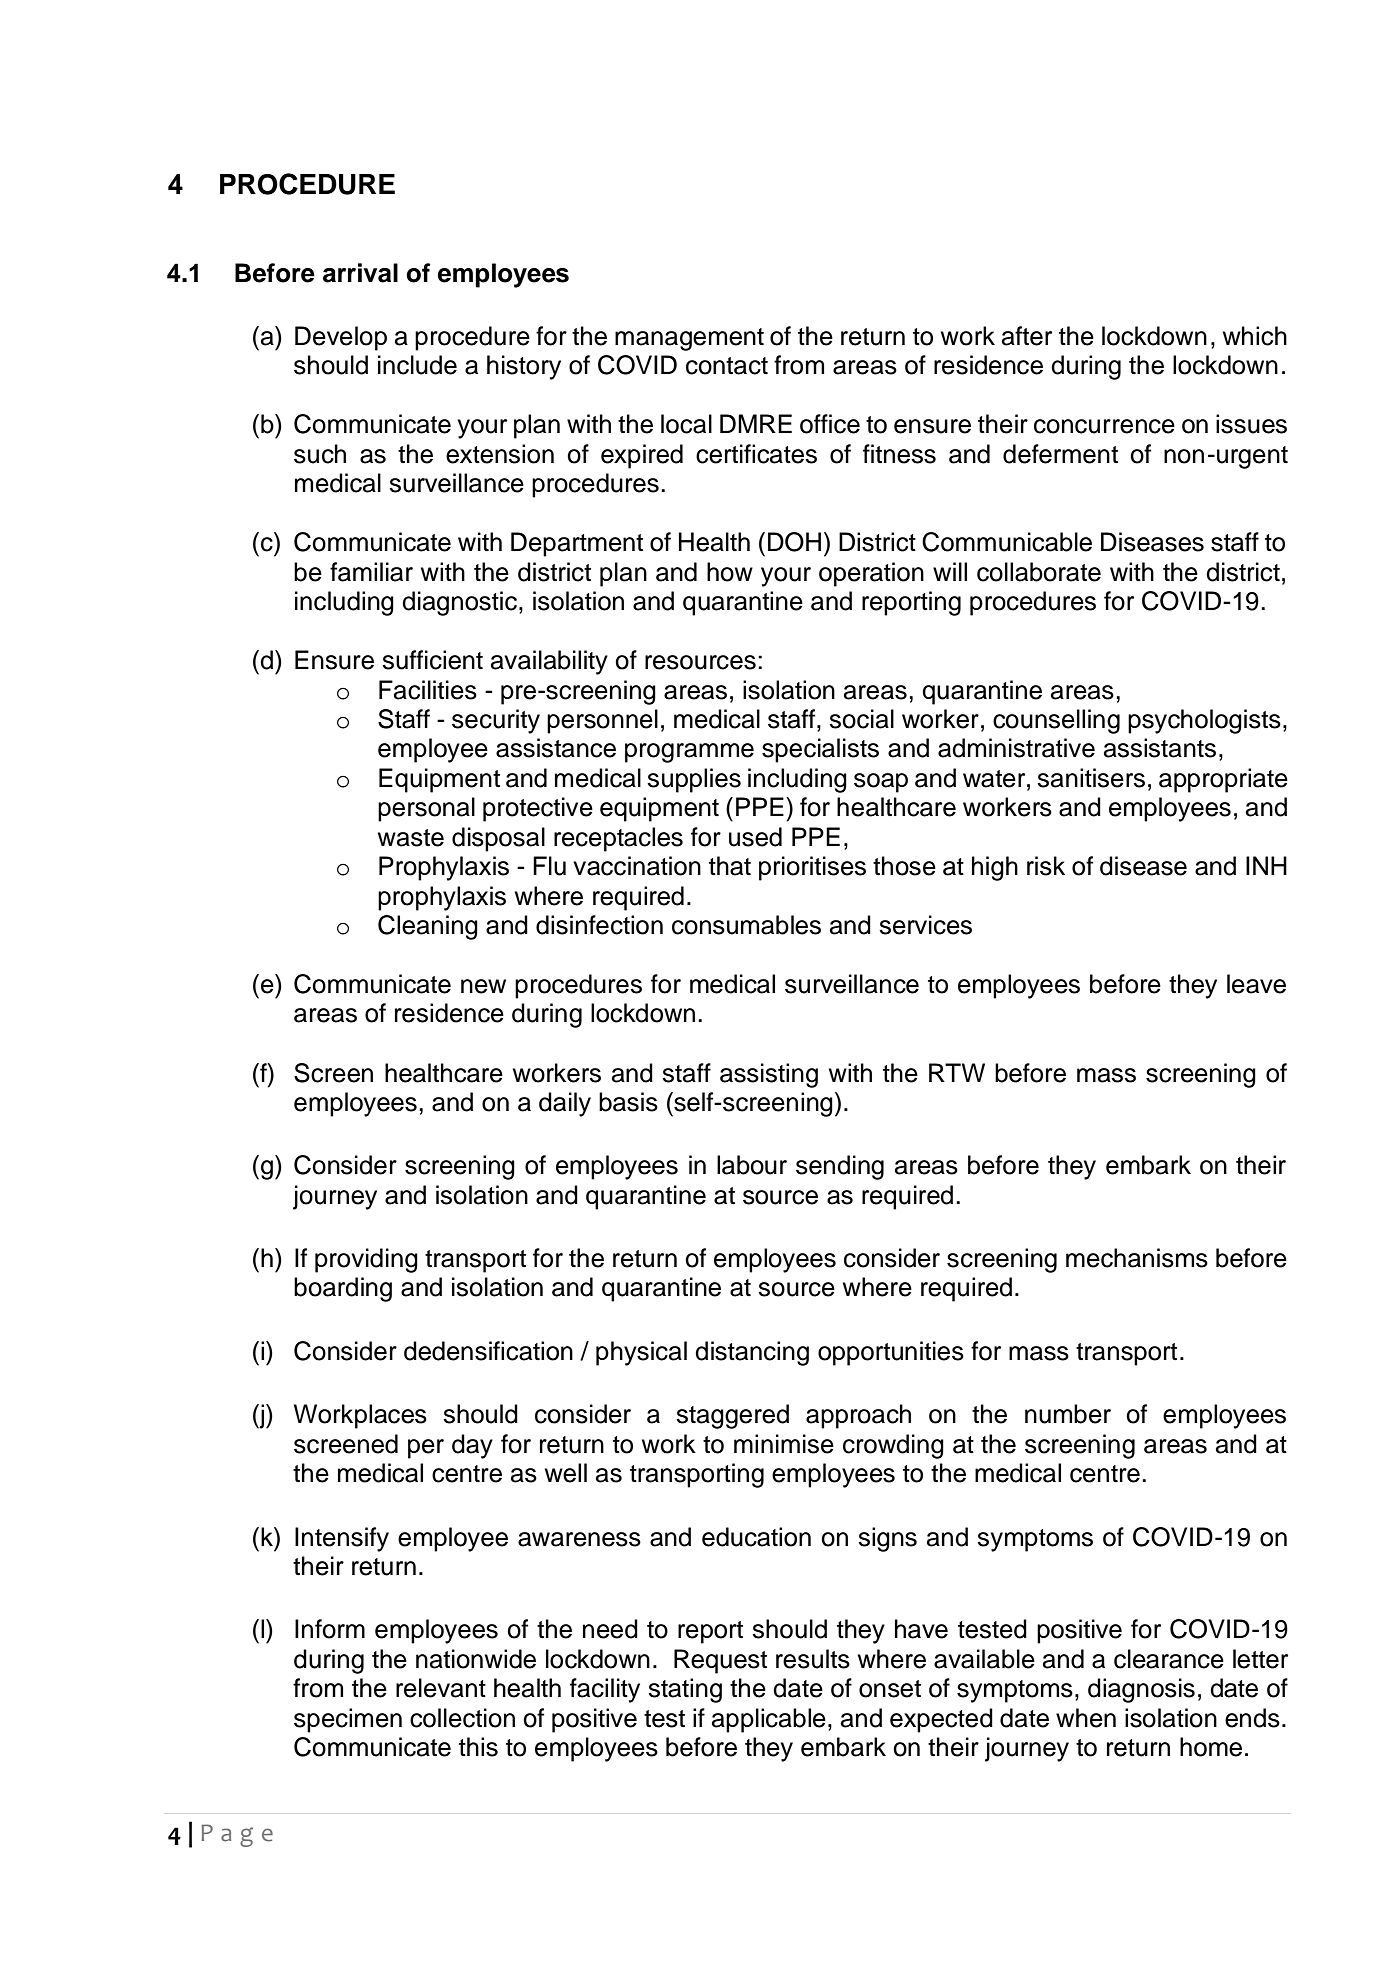 The width and height of the document is (1387, 1961). I want to click on contact, so click(727, 366).
